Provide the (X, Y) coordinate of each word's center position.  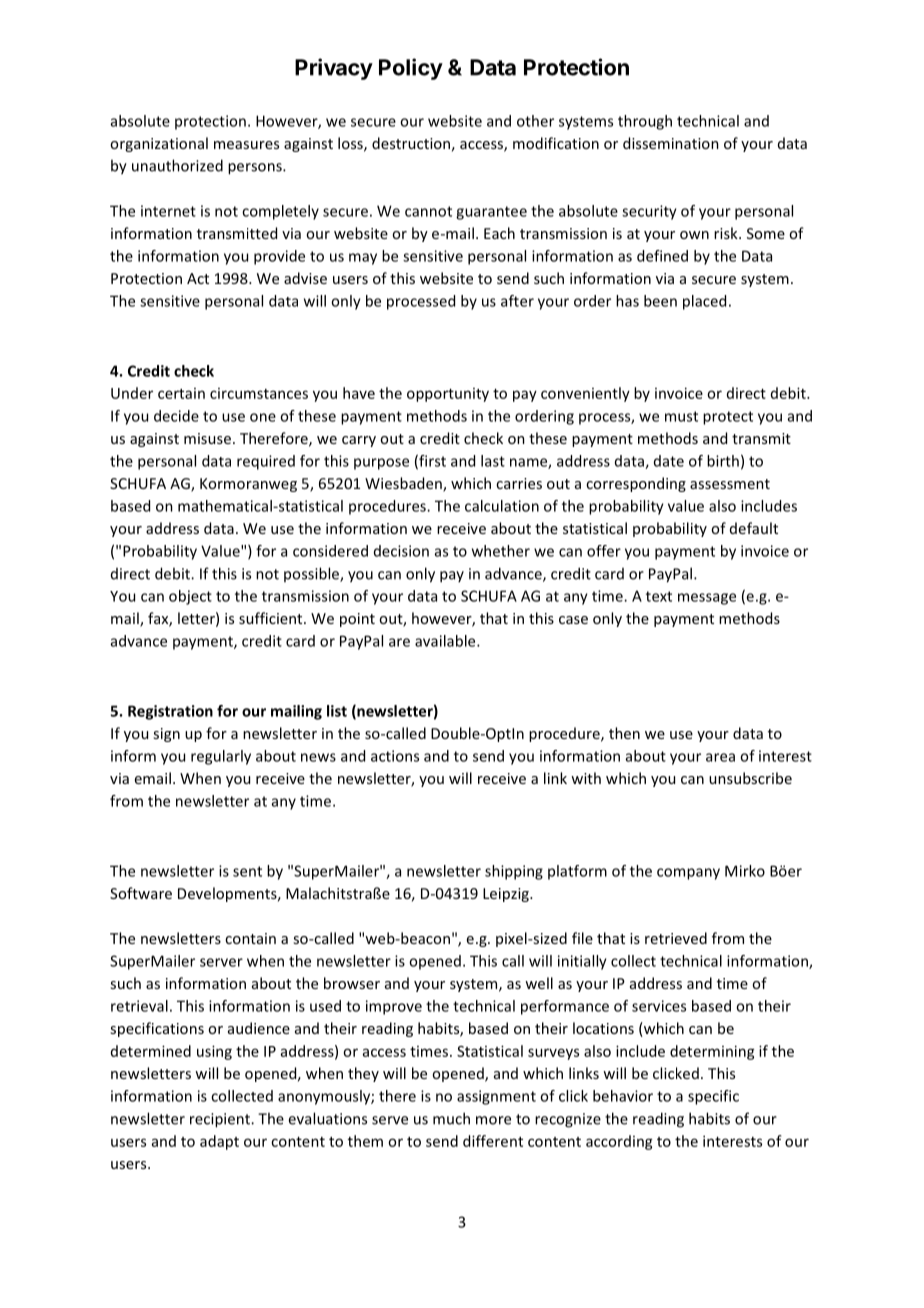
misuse (207, 438)
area (720, 757)
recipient (221, 1120)
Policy (411, 69)
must (681, 416)
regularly (221, 757)
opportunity (448, 395)
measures (246, 145)
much (451, 1118)
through (645, 122)
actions (395, 756)
